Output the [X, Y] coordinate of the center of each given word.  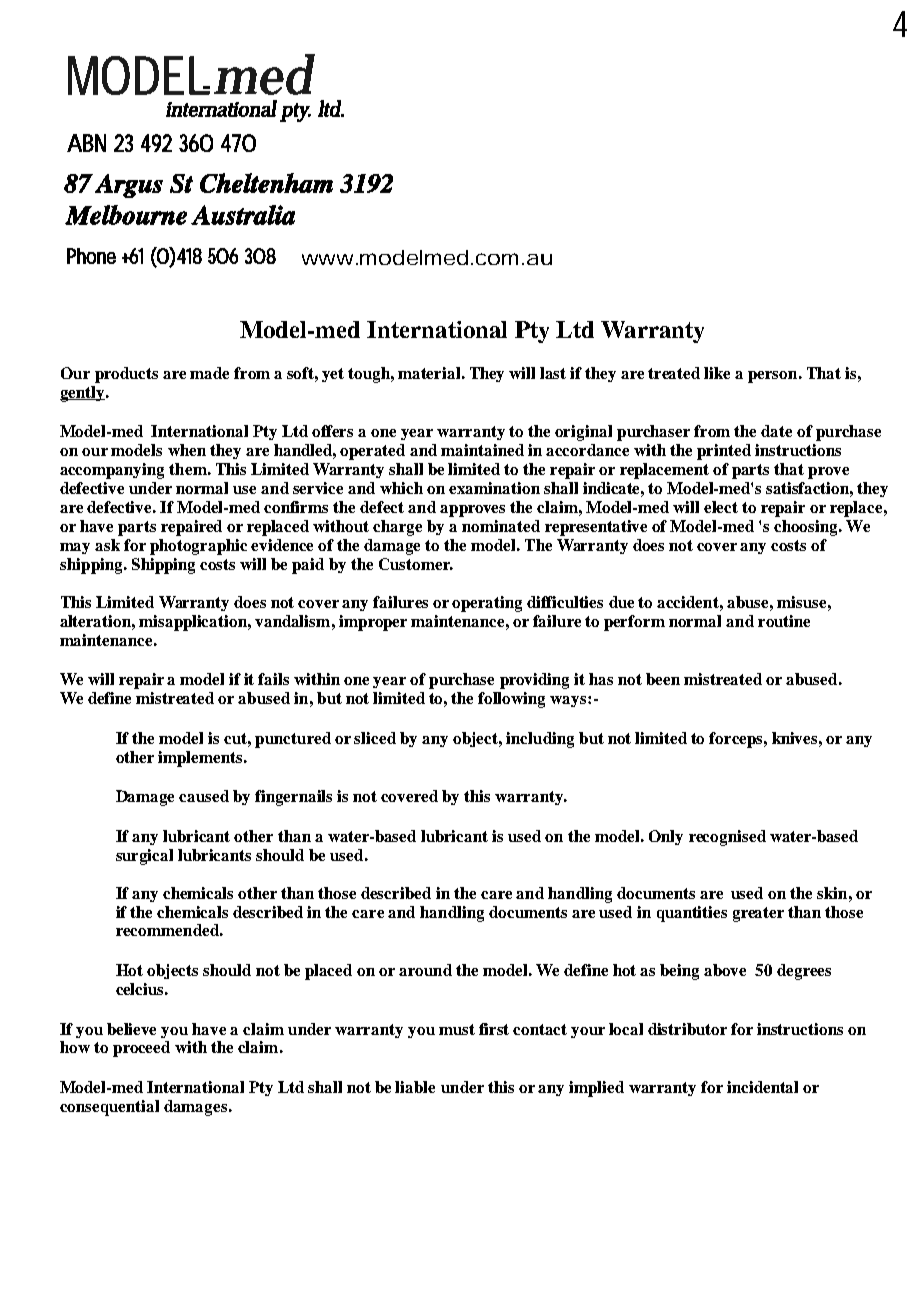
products [126, 375]
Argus [129, 186]
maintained [482, 450]
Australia [243, 215]
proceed [141, 1049]
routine [784, 621]
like [717, 373]
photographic [198, 547]
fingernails [293, 798]
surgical [144, 857]
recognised [727, 838]
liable [415, 1087]
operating [487, 604]
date [776, 431]
